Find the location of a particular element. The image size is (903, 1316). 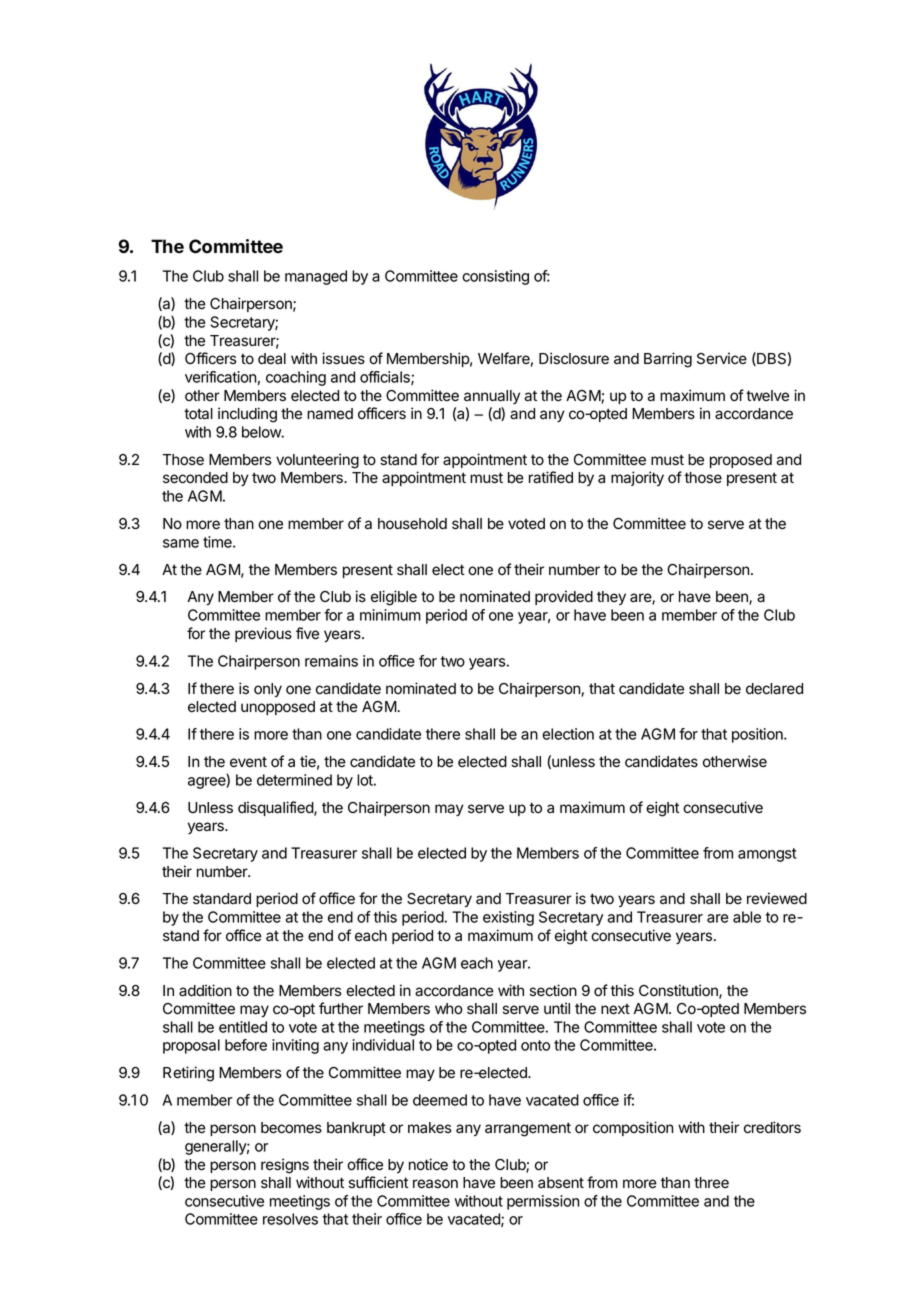

remains is located at coordinates (331, 661).
